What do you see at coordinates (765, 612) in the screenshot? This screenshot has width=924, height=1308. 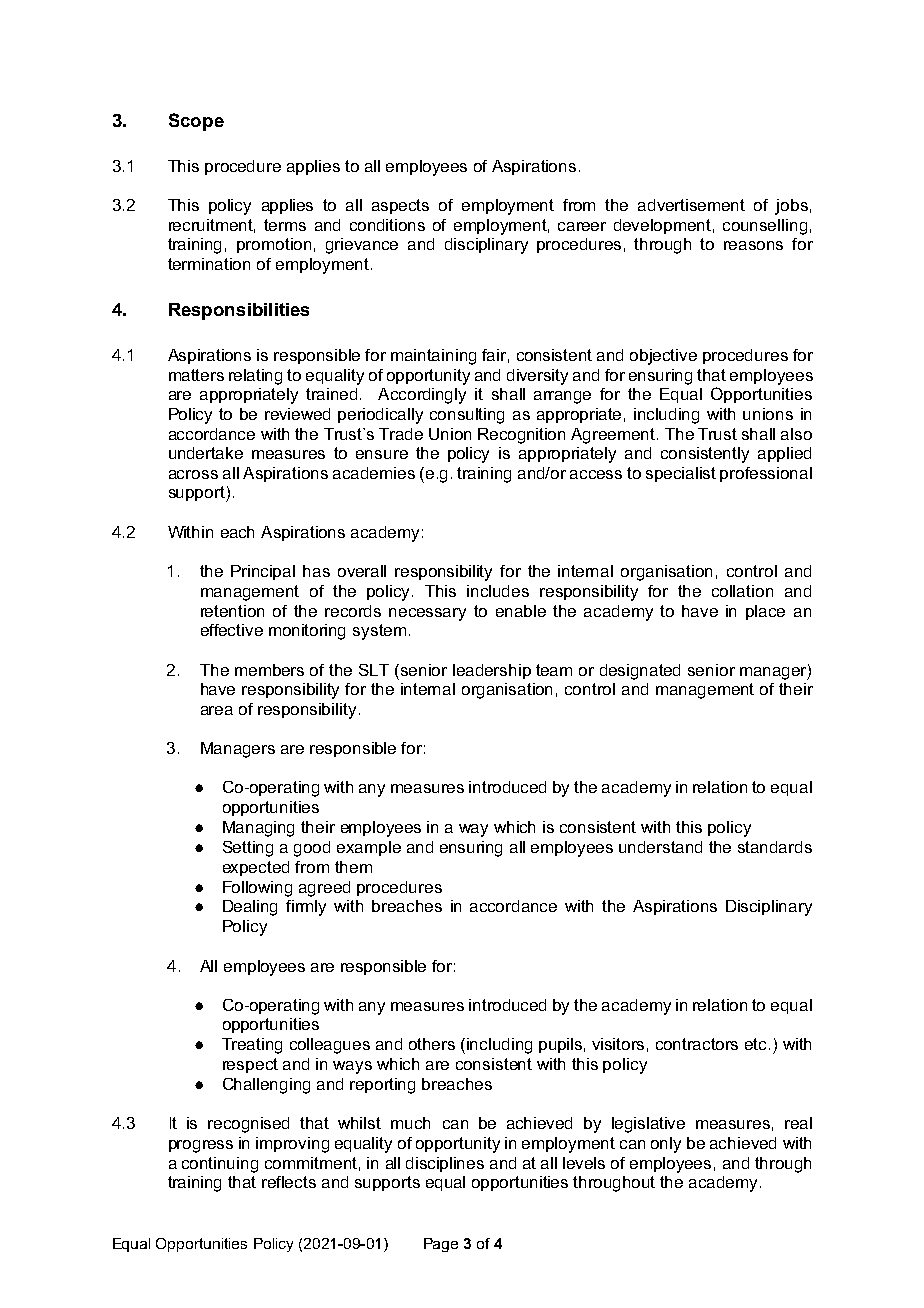 I see `place` at bounding box center [765, 612].
